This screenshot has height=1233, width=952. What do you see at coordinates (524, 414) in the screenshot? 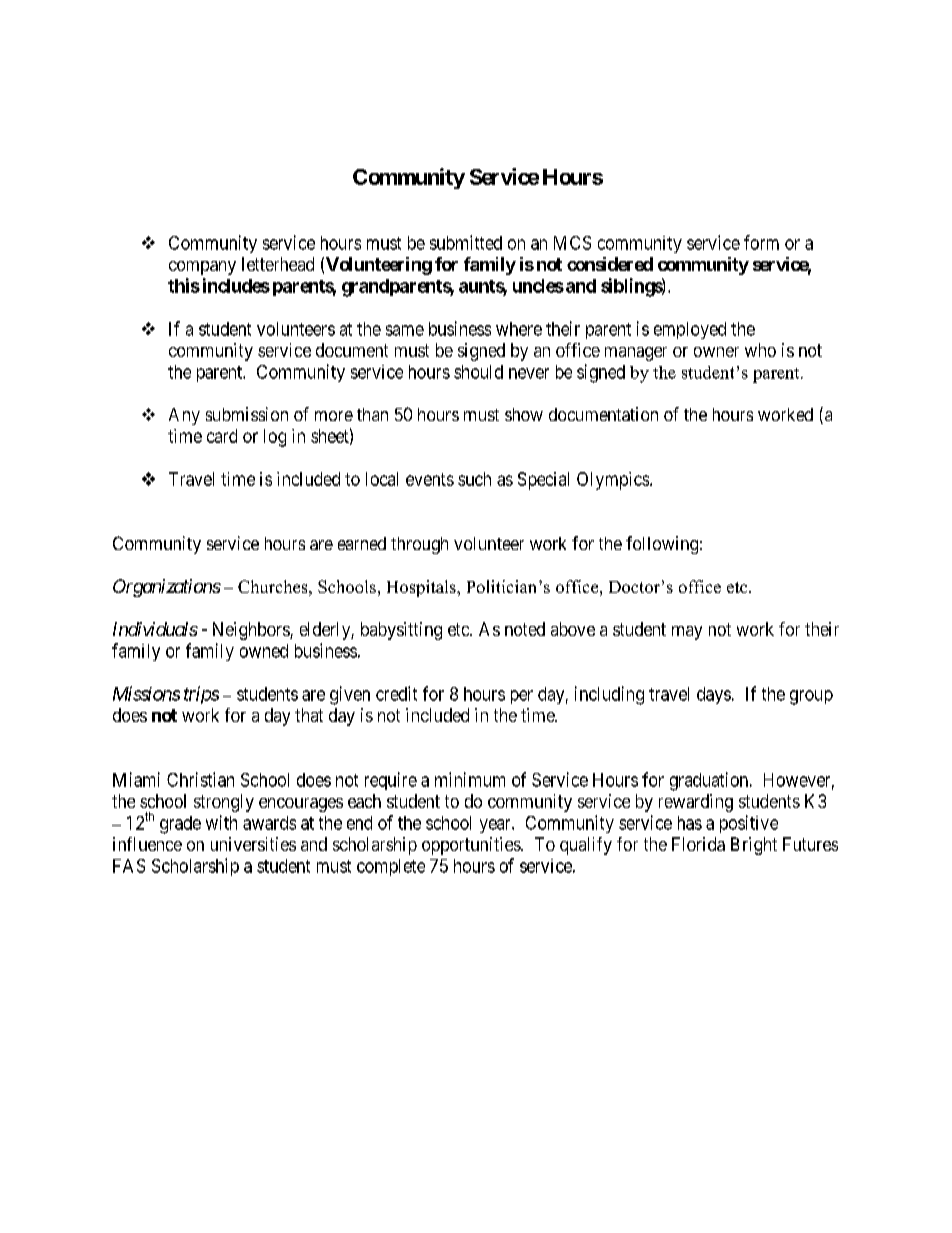
I see `show` at bounding box center [524, 414].
